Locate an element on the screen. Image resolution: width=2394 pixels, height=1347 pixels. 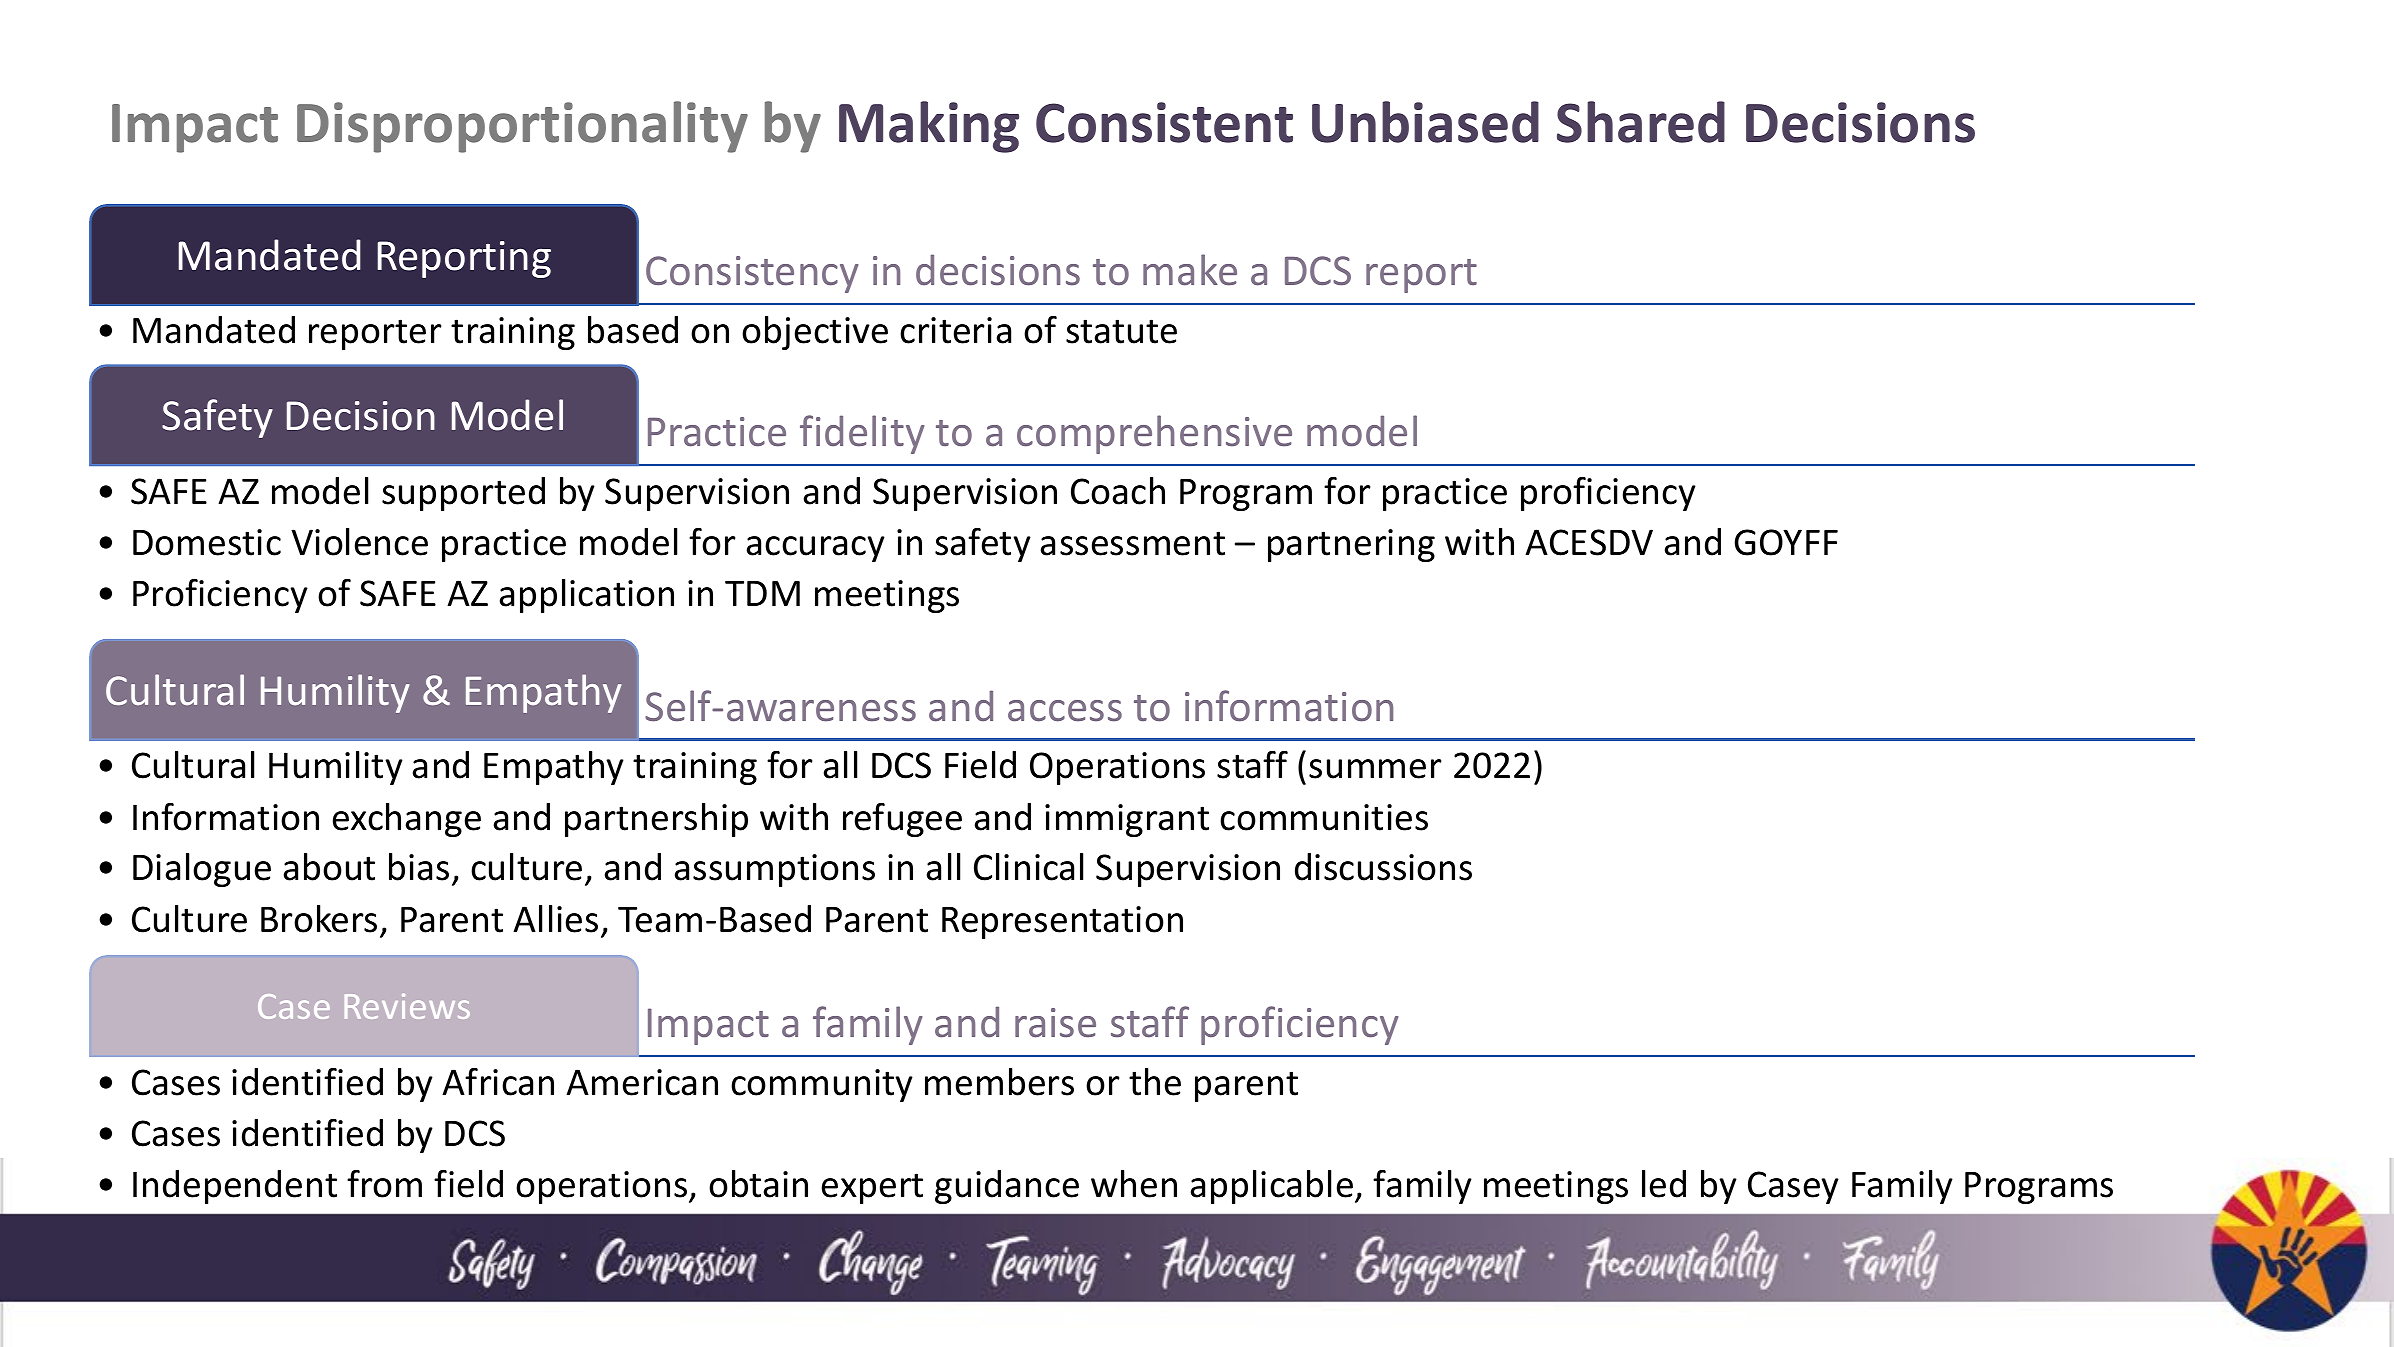
Shared is located at coordinates (1641, 122).
